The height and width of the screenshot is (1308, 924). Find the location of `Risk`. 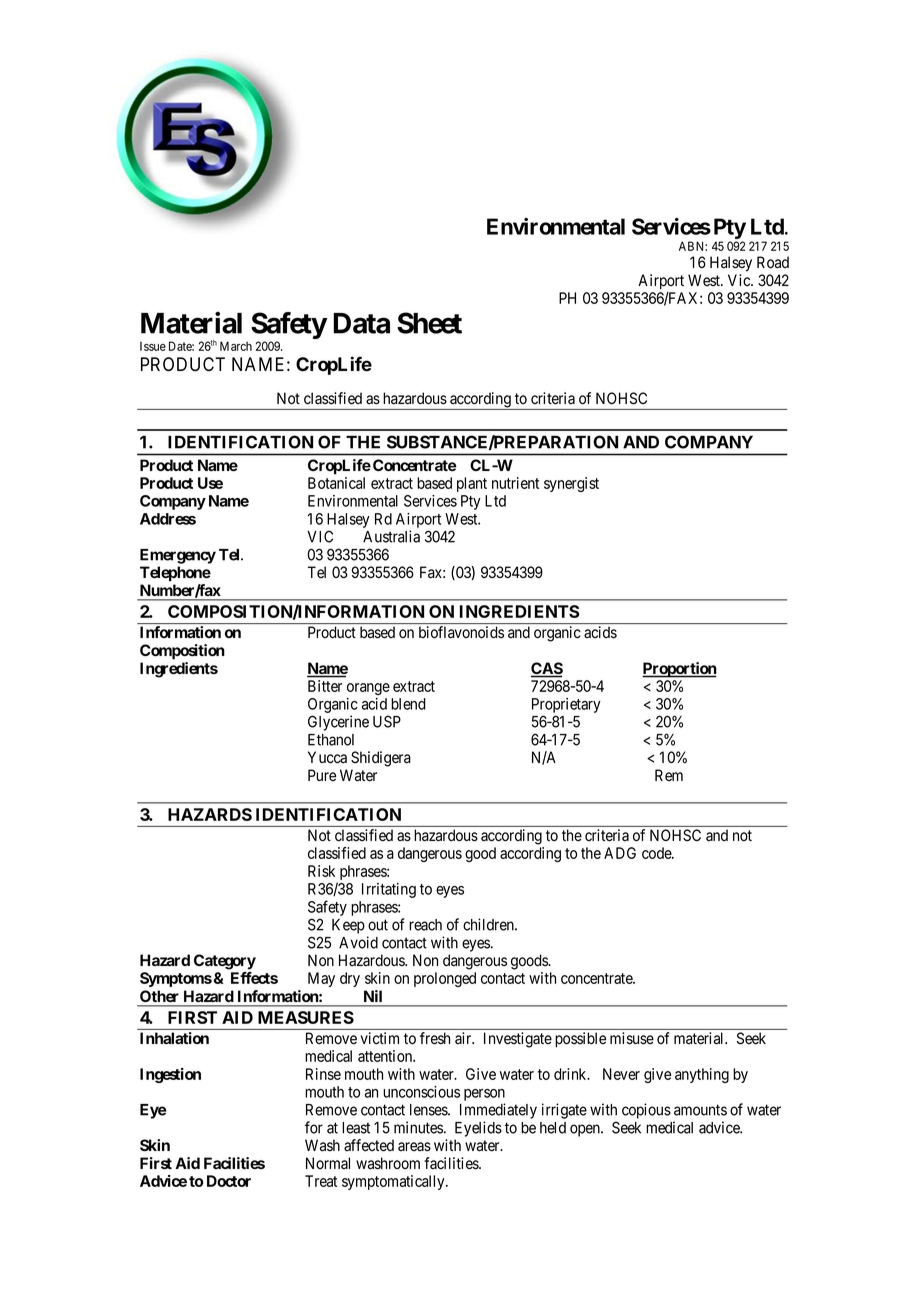

Risk is located at coordinates (321, 871).
